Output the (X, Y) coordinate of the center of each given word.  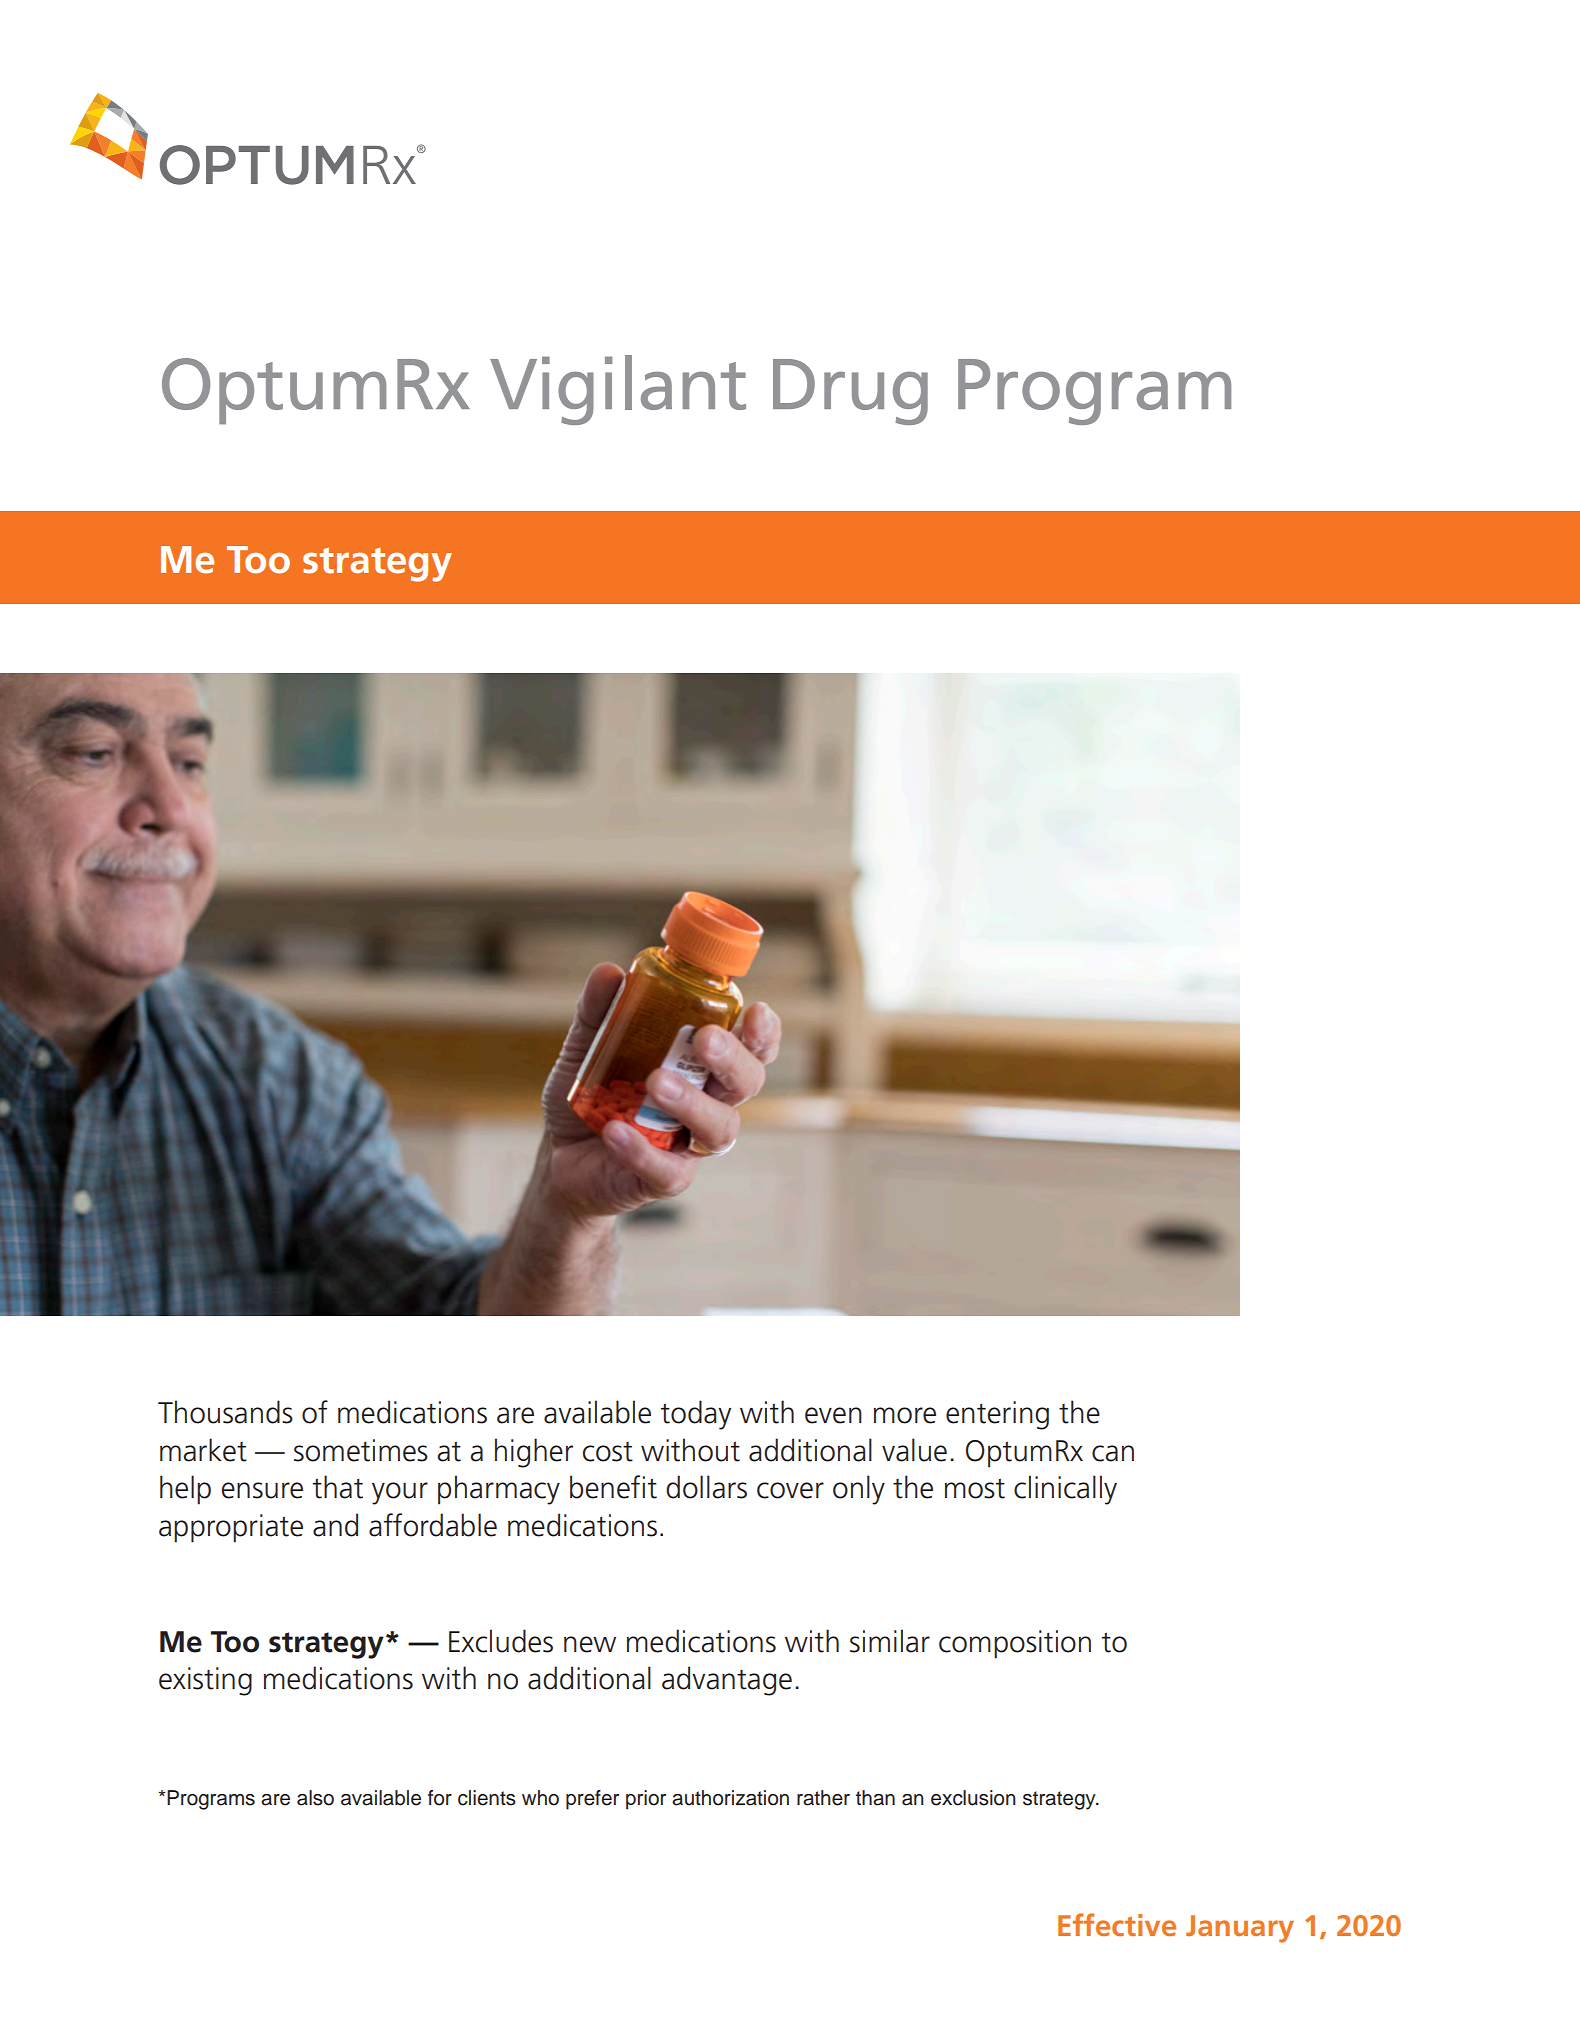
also (315, 1798)
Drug (850, 392)
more (905, 1415)
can (1113, 1453)
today (696, 1415)
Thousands (225, 1412)
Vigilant (618, 390)
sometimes (361, 1450)
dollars (706, 1487)
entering (997, 1415)
